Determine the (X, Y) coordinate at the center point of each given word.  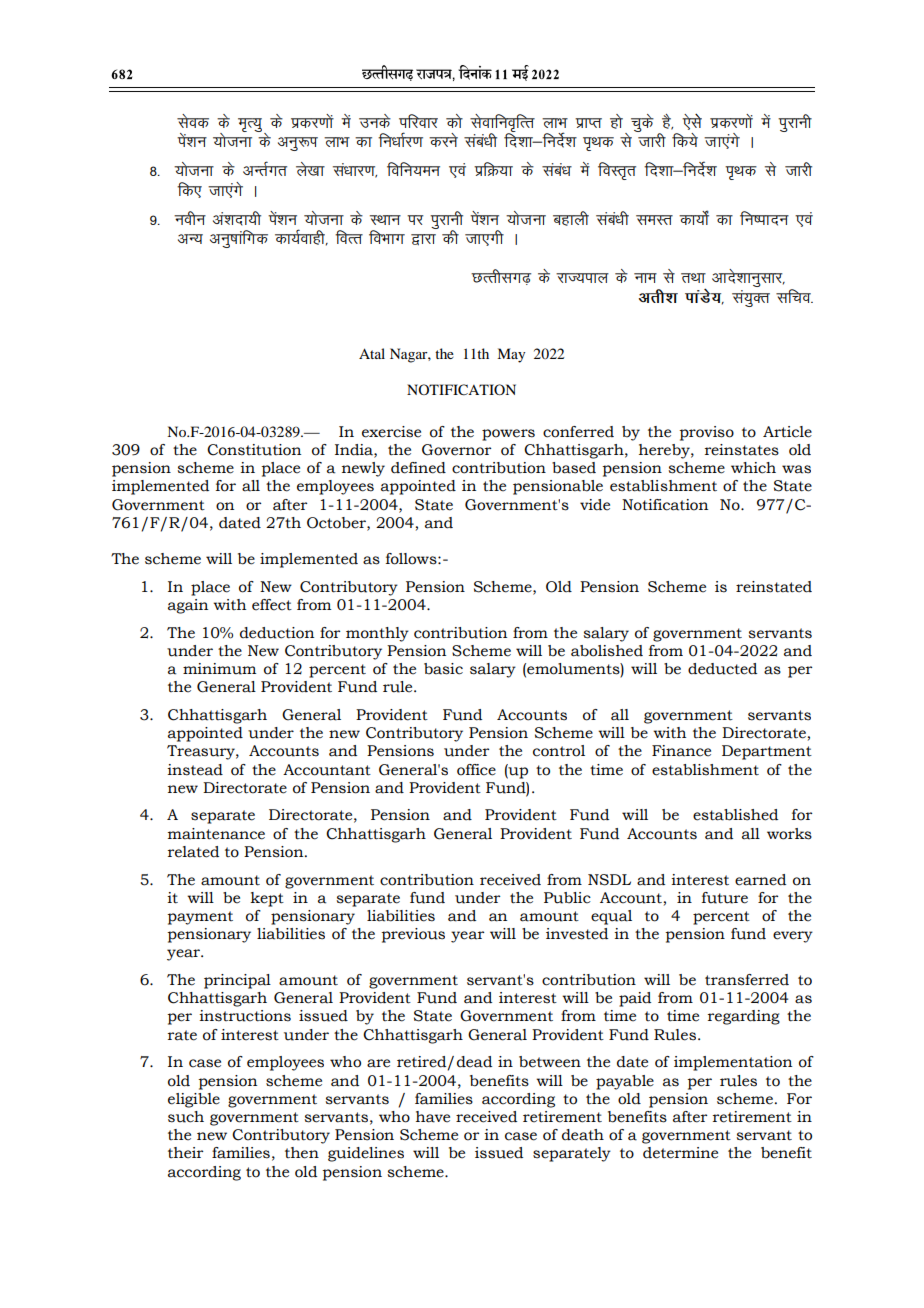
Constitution (254, 450)
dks (454, 121)
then (302, 1153)
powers (508, 435)
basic (443, 669)
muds (375, 121)
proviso (706, 433)
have (433, 1117)
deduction (277, 633)
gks (616, 121)
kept (267, 899)
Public (567, 898)
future (725, 898)
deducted (722, 669)
